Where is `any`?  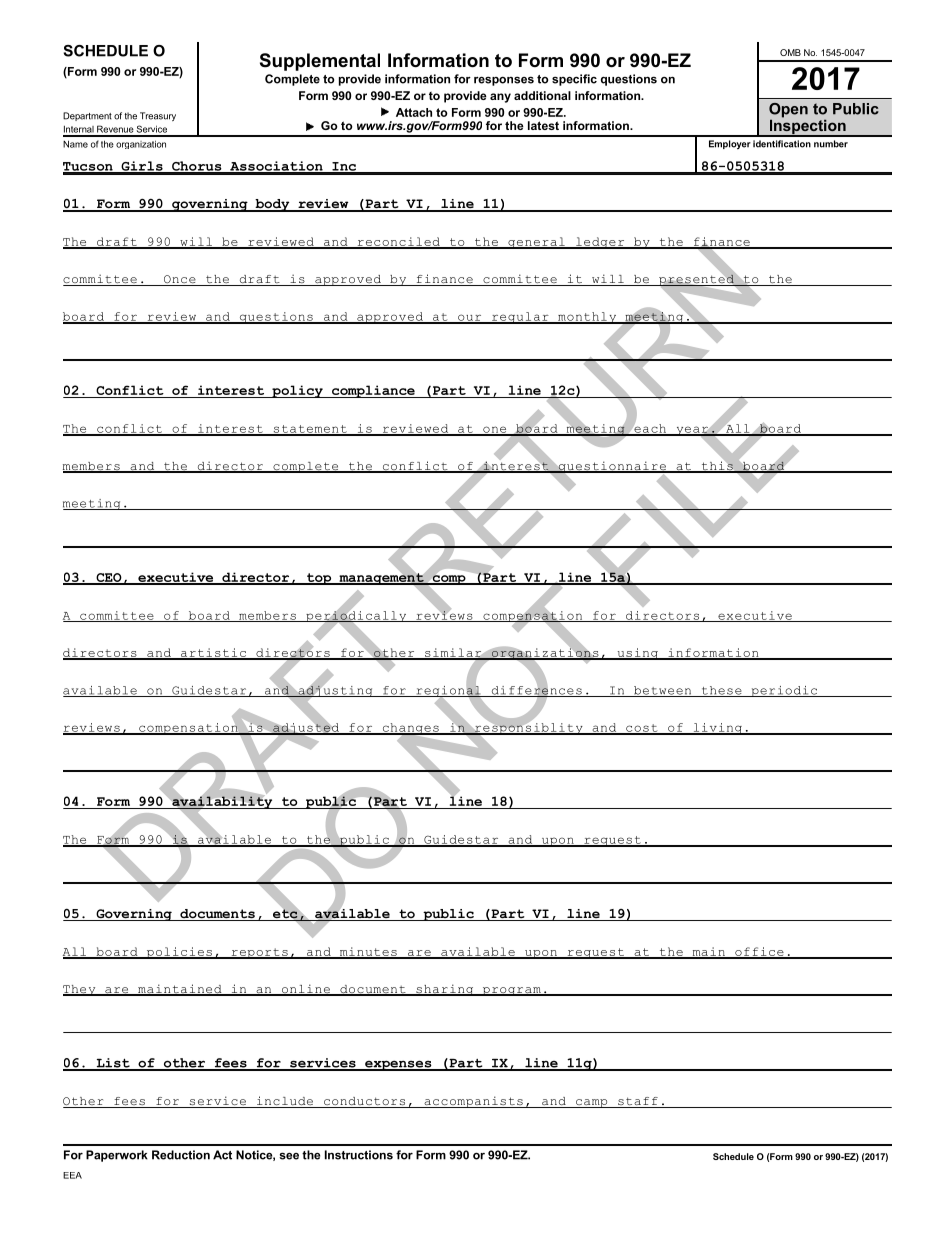 any is located at coordinates (500, 98).
